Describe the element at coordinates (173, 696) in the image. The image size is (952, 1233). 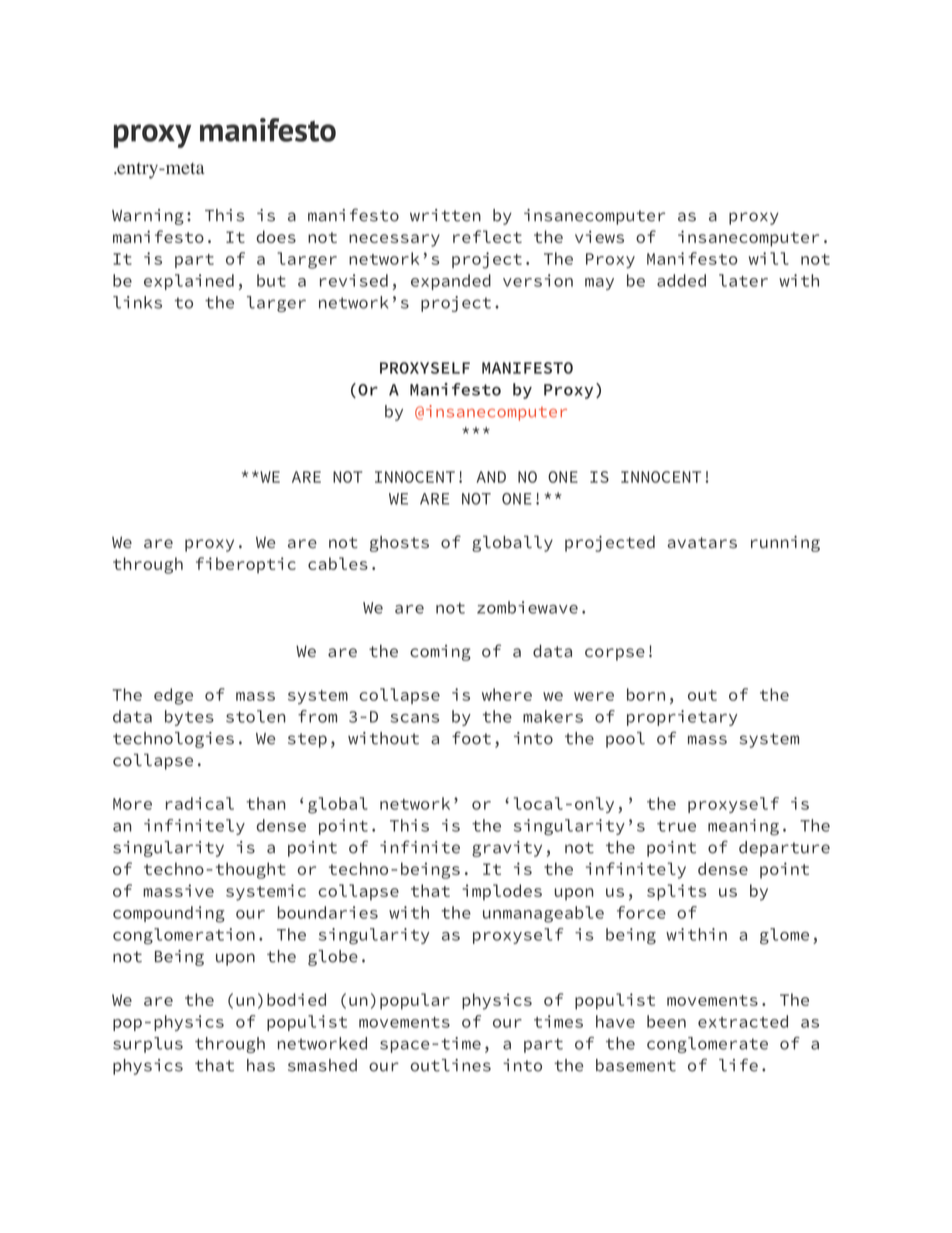
I see `edge` at that location.
